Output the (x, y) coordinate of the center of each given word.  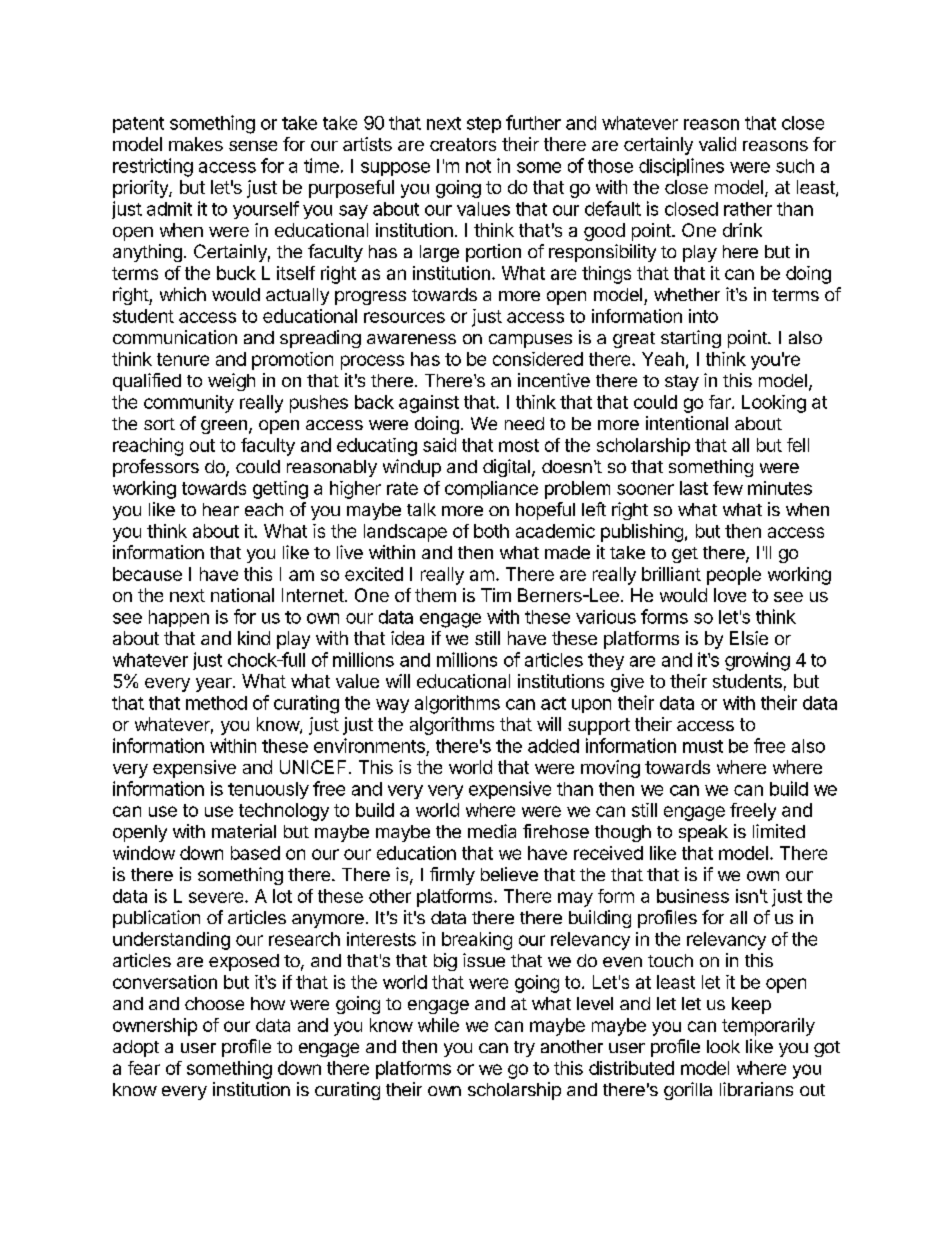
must (703, 746)
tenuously (268, 790)
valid (717, 144)
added (553, 746)
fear (144, 1068)
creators (463, 144)
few (728, 488)
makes (196, 144)
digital (506, 468)
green (224, 427)
